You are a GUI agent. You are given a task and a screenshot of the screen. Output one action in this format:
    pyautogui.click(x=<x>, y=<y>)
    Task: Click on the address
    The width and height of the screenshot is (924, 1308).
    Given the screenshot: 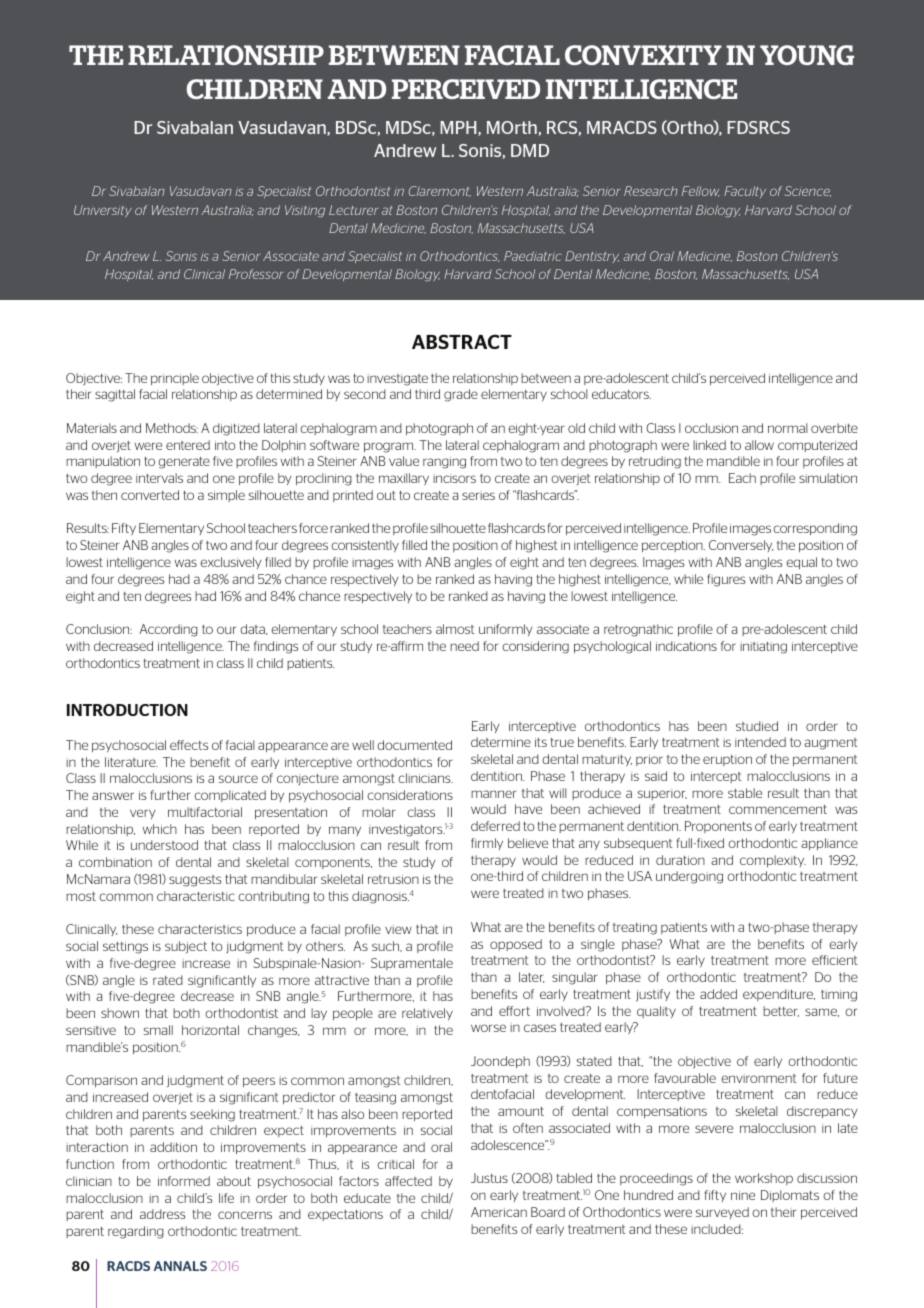 What is the action you would take?
    pyautogui.click(x=162, y=1214)
